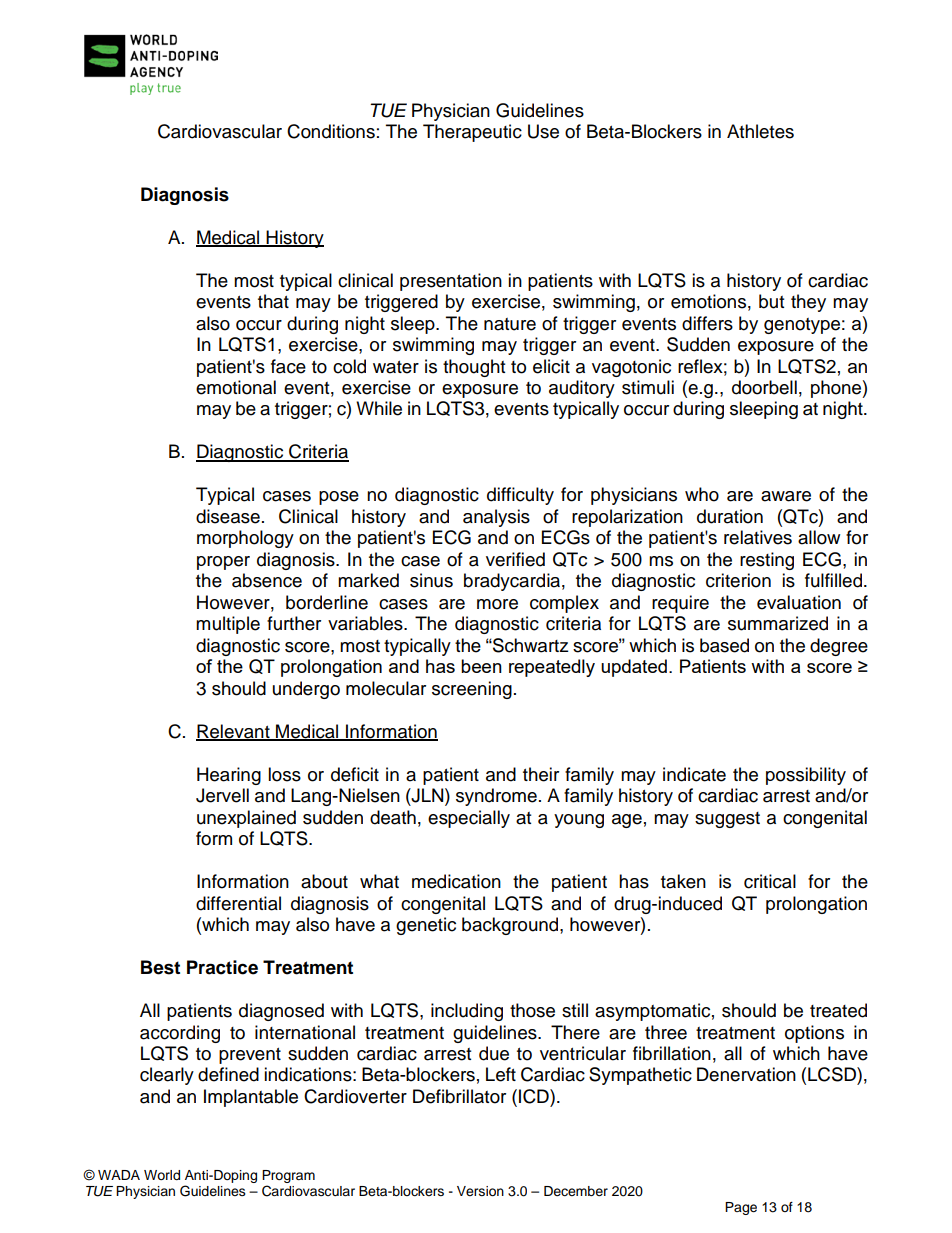  I want to click on Therapeutic, so click(472, 133).
